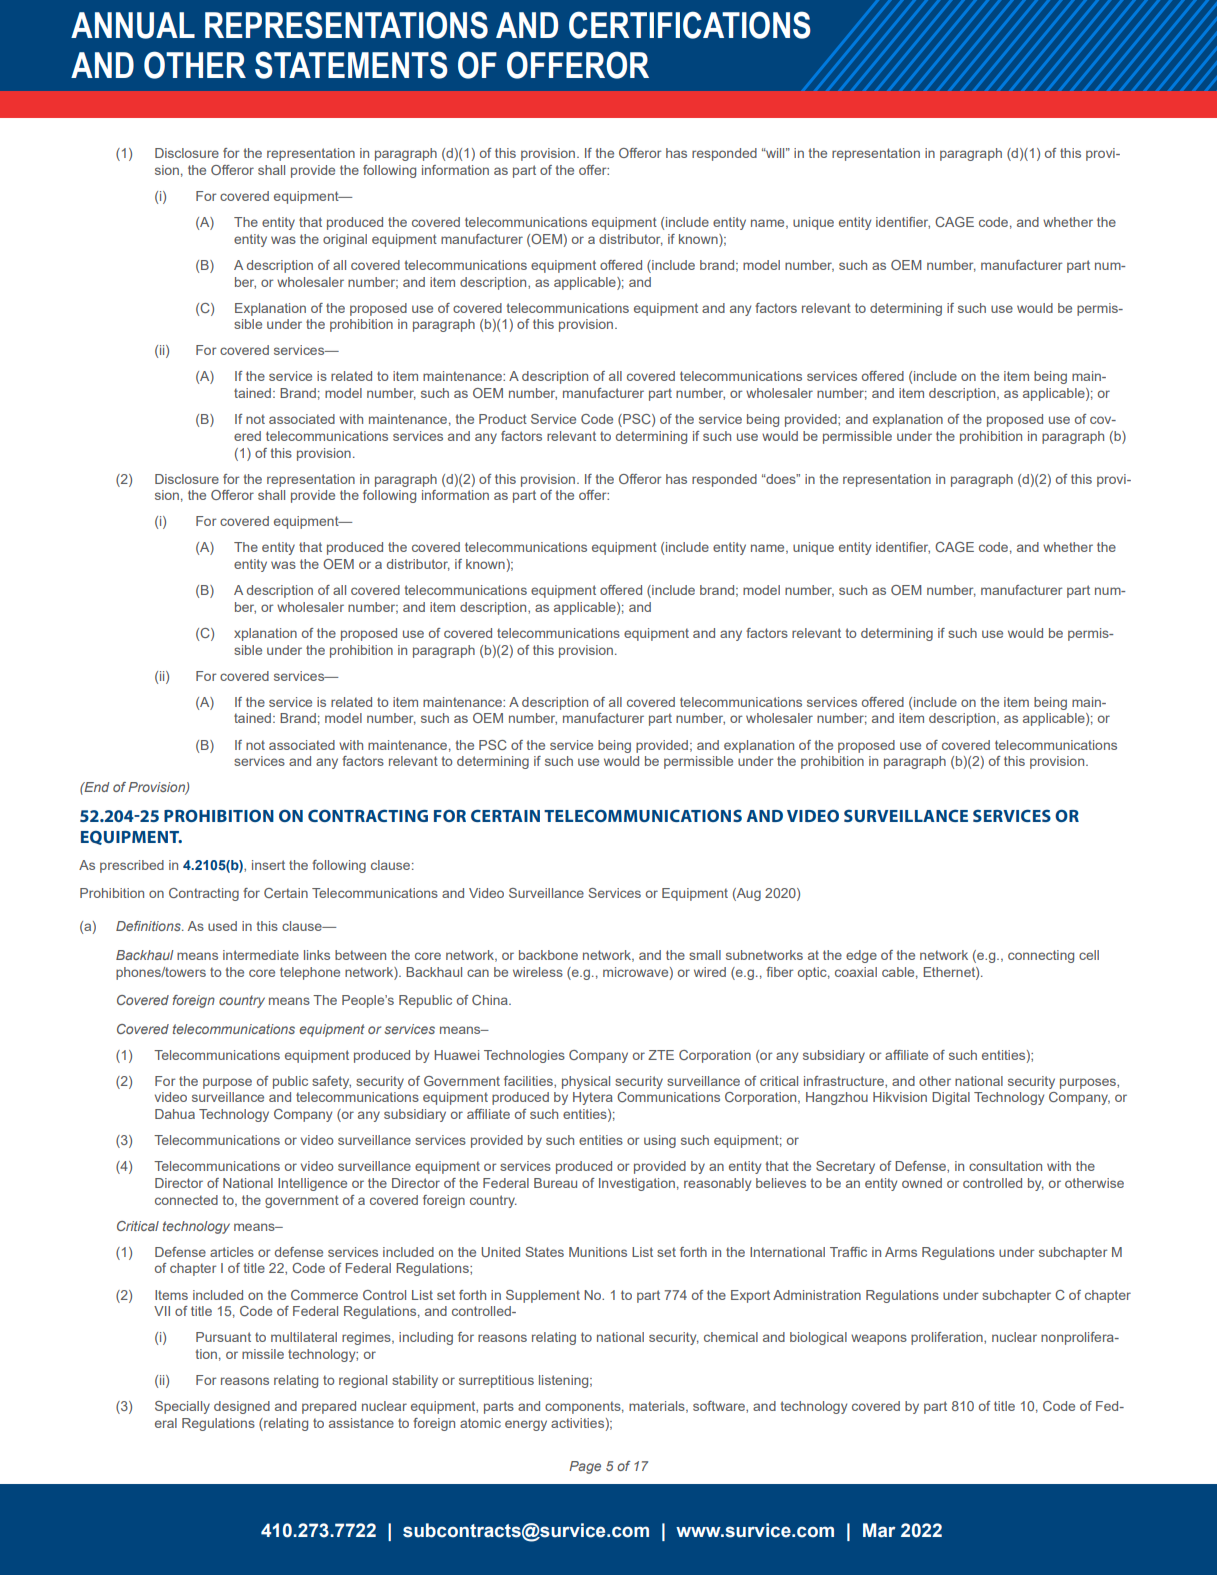 This screenshot has width=1217, height=1575. What do you see at coordinates (242, 1407) in the screenshot?
I see `designed` at bounding box center [242, 1407].
